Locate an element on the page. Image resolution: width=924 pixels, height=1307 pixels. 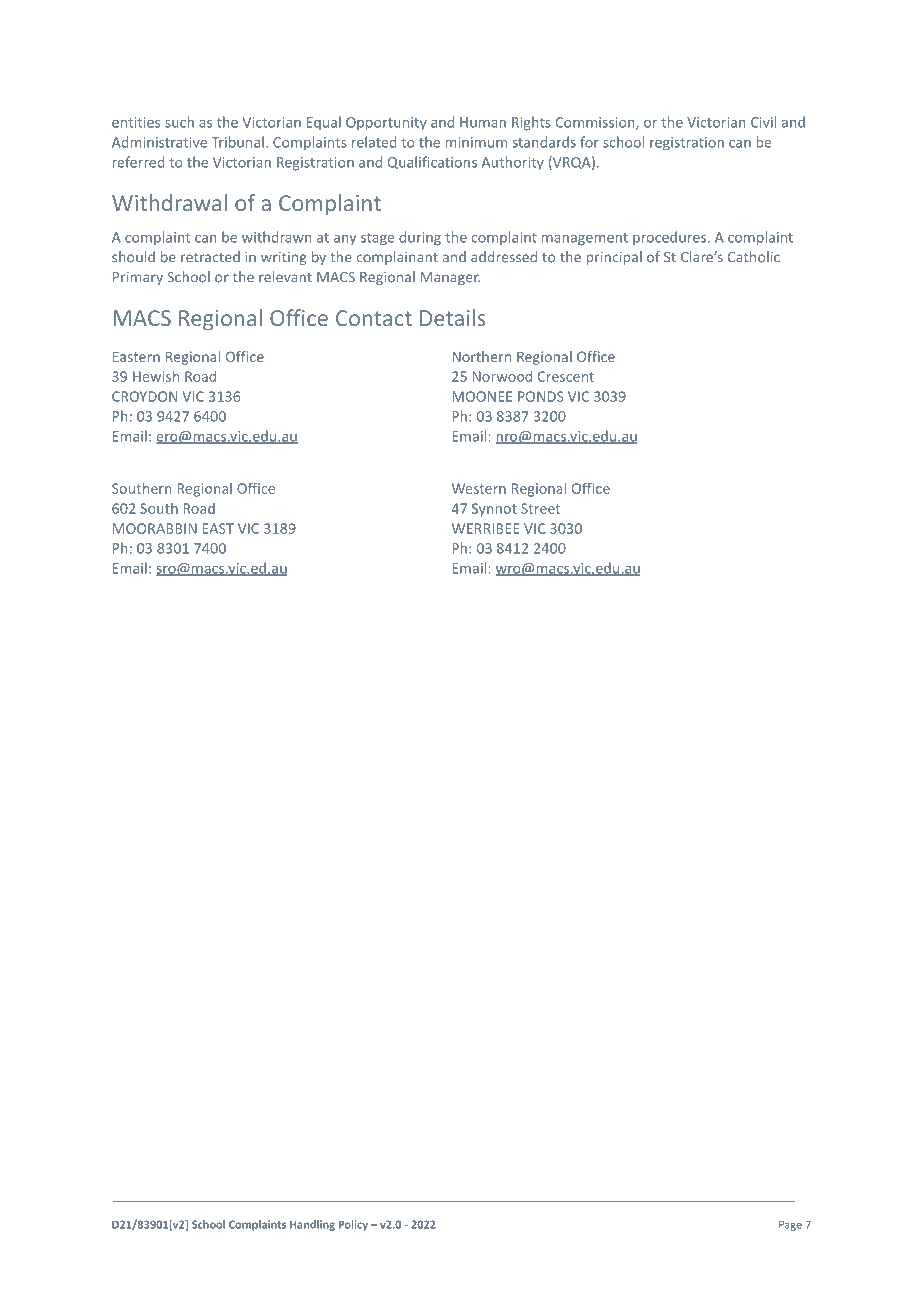
Street is located at coordinates (540, 508).
